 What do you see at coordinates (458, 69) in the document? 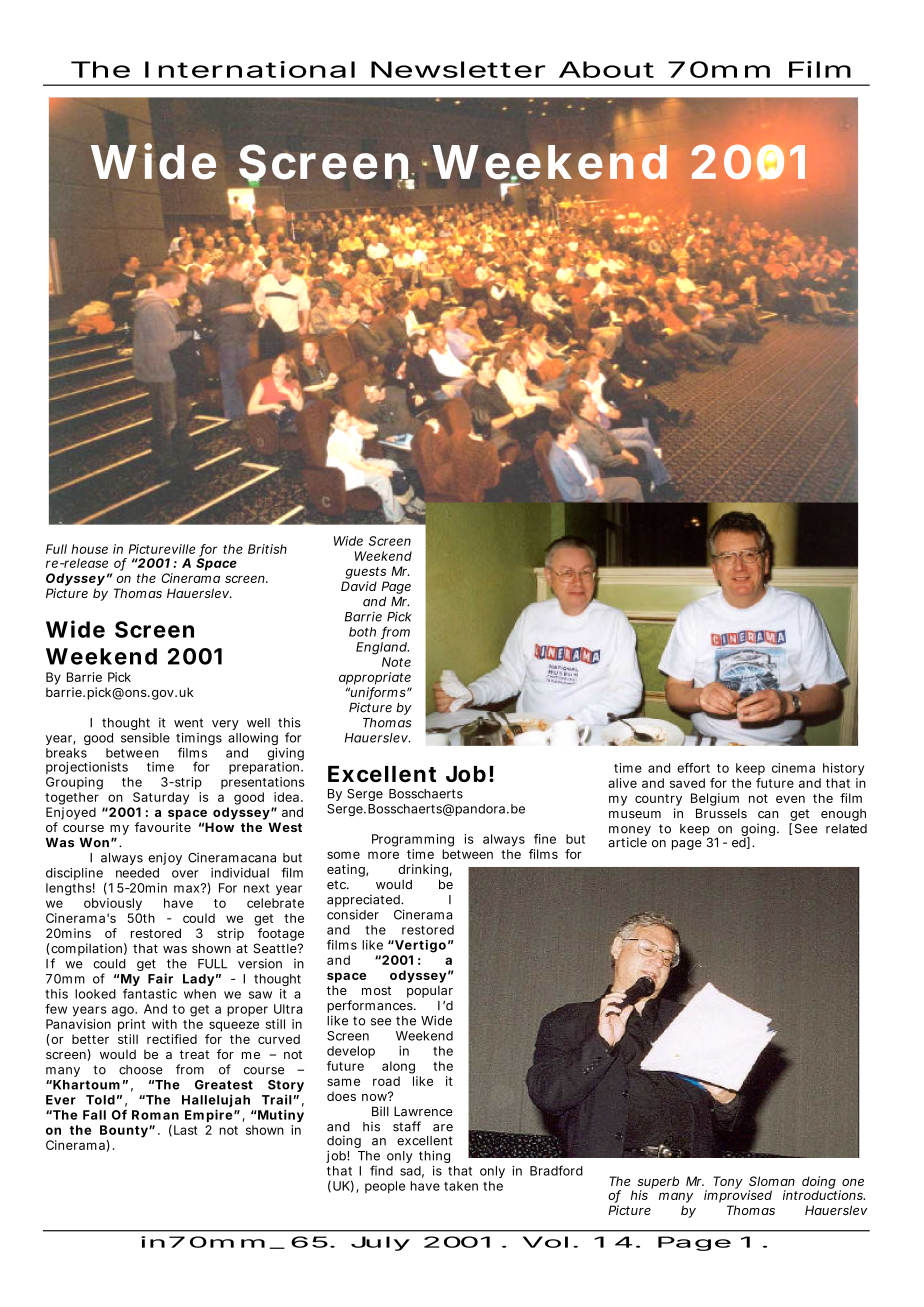
I see `Newsletter` at bounding box center [458, 69].
